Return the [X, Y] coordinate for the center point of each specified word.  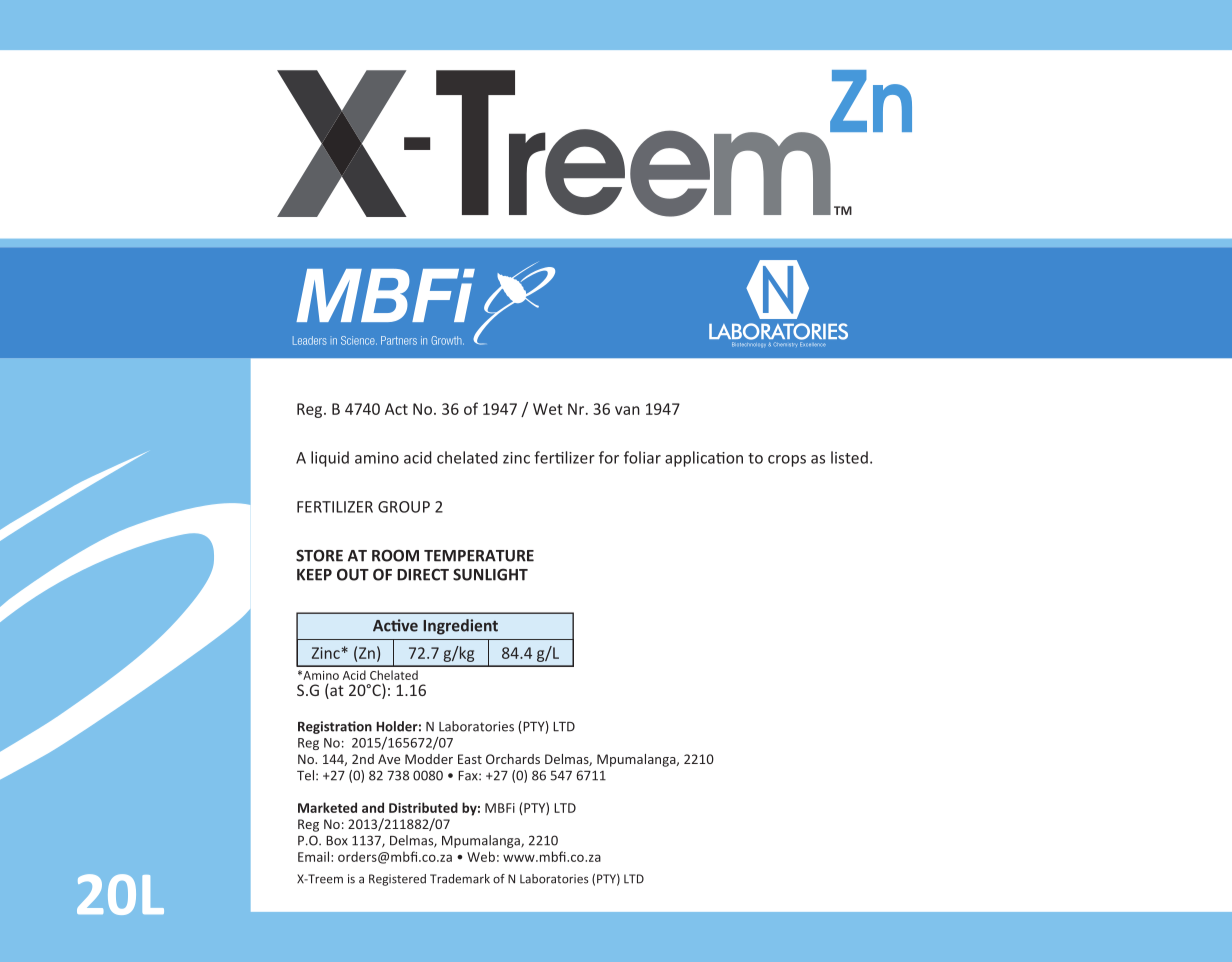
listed [849, 457]
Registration [335, 727]
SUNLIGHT [490, 574]
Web [481, 856]
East [470, 759]
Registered [397, 880]
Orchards [513, 759]
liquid [330, 459]
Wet [547, 409]
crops [787, 461]
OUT [353, 574]
